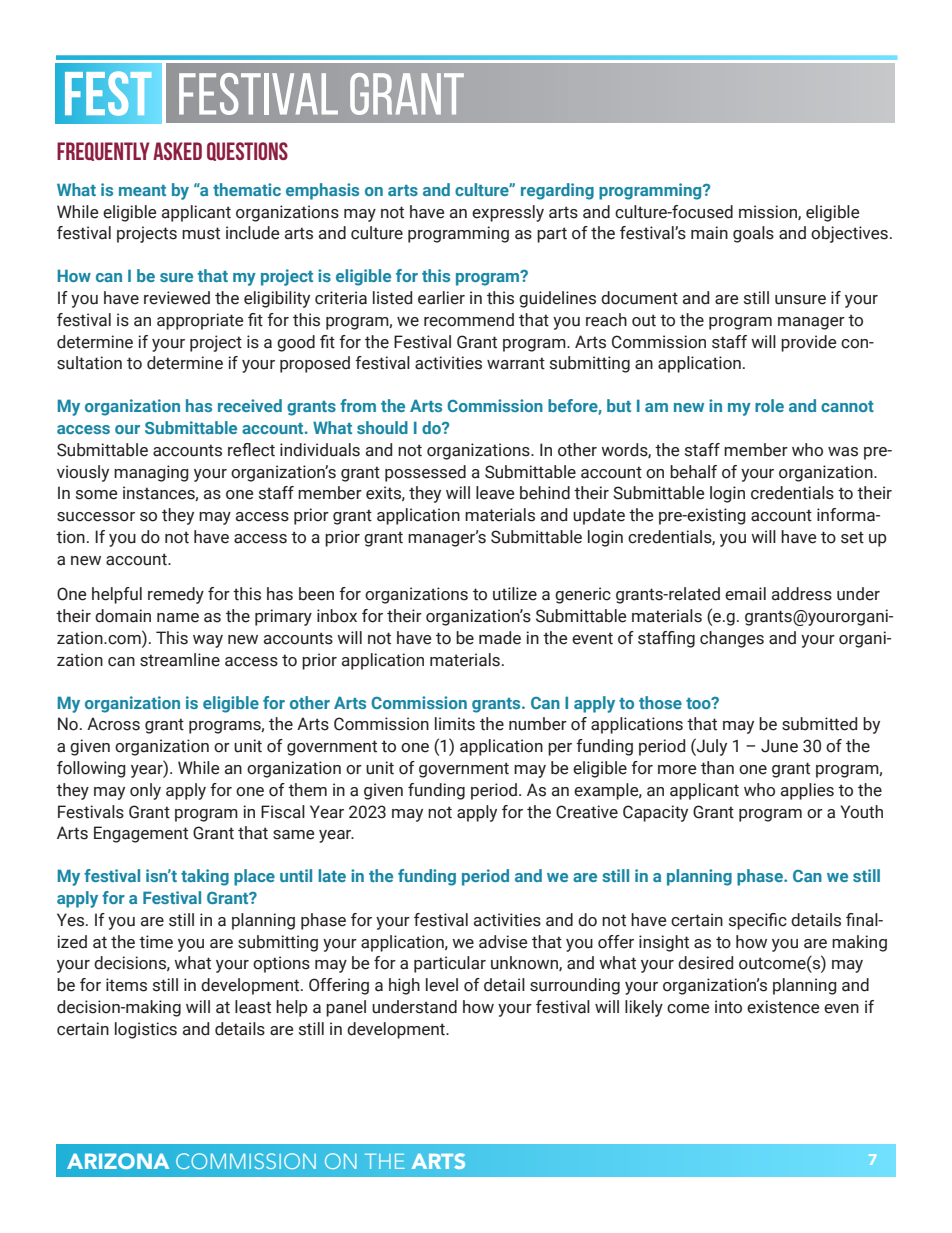 The width and height of the document is (952, 1233). I want to click on expressly, so click(508, 213).
